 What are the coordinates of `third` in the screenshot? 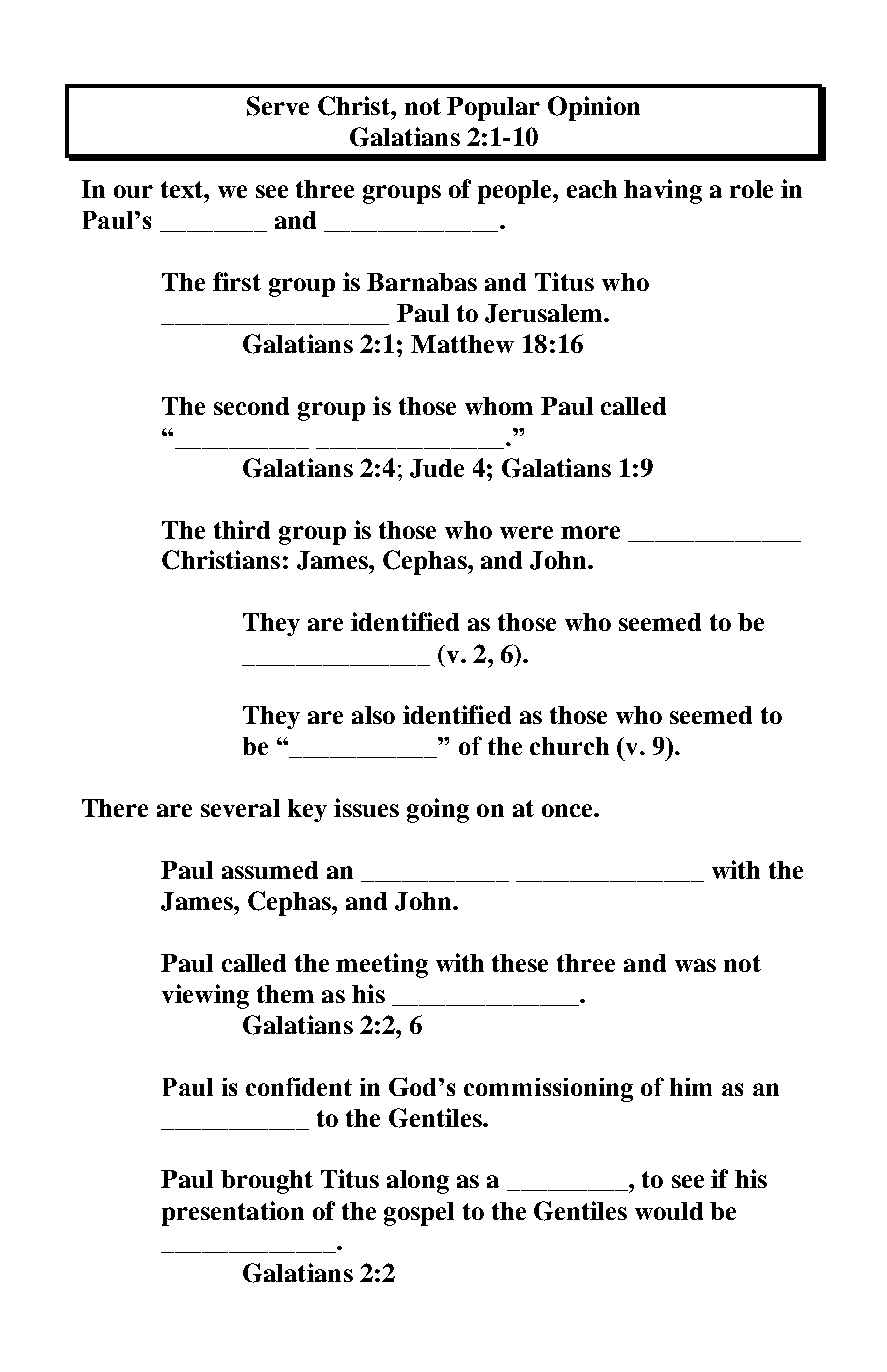 It's located at (242, 529).
